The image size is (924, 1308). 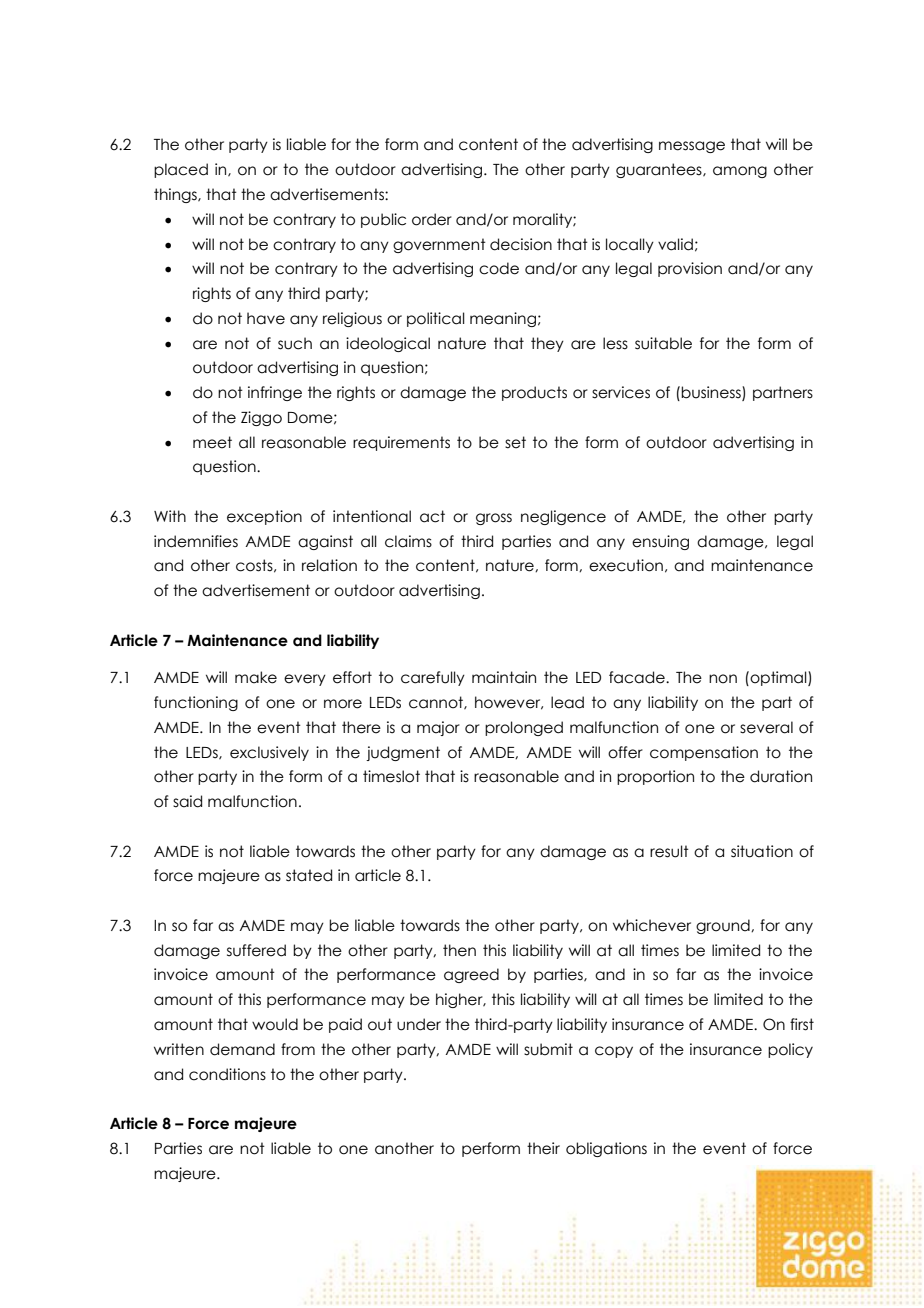 What do you see at coordinates (723, 679) in the screenshot?
I see `non` at bounding box center [723, 679].
